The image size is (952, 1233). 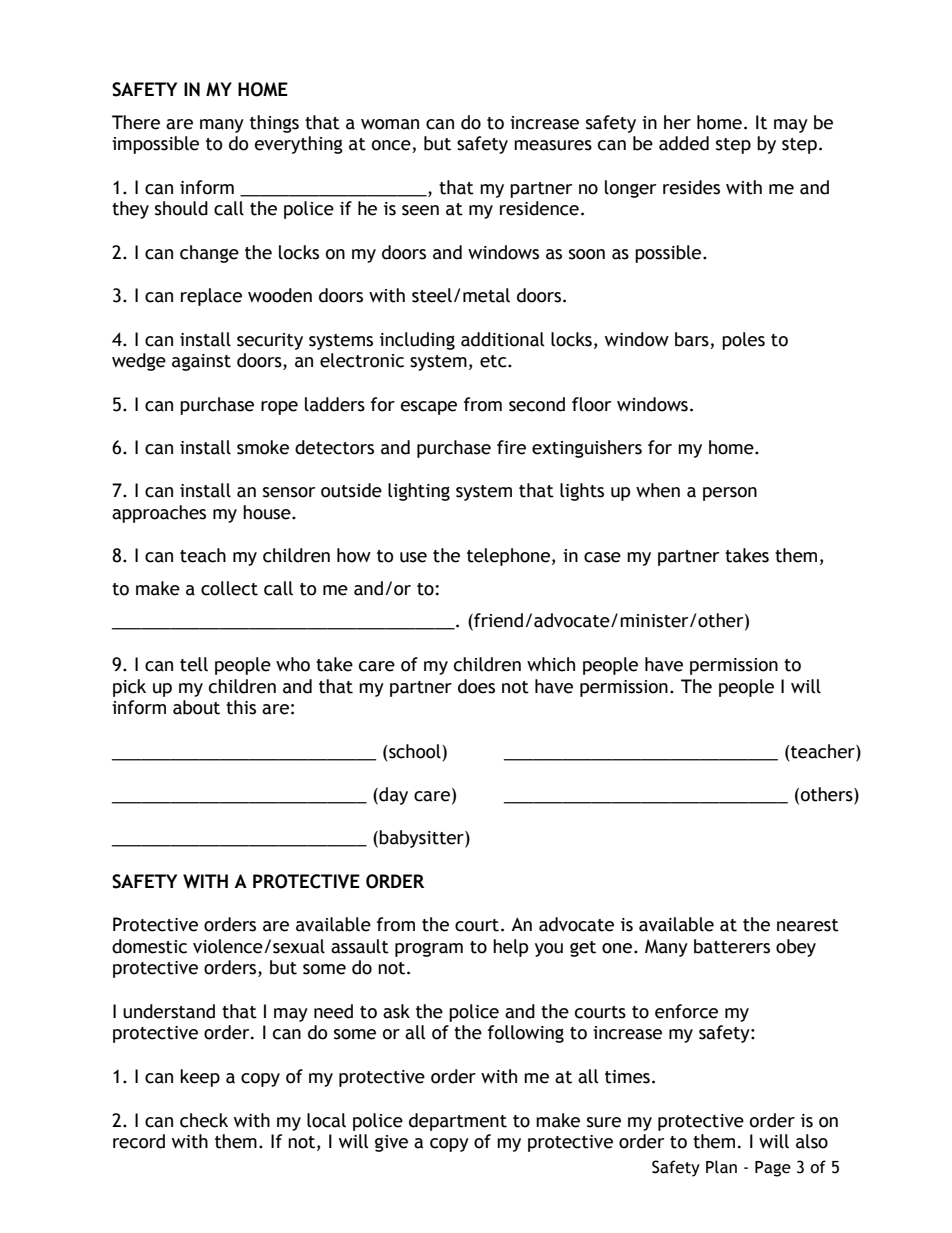 What do you see at coordinates (721, 1167) in the screenshot?
I see `Plan` at bounding box center [721, 1167].
